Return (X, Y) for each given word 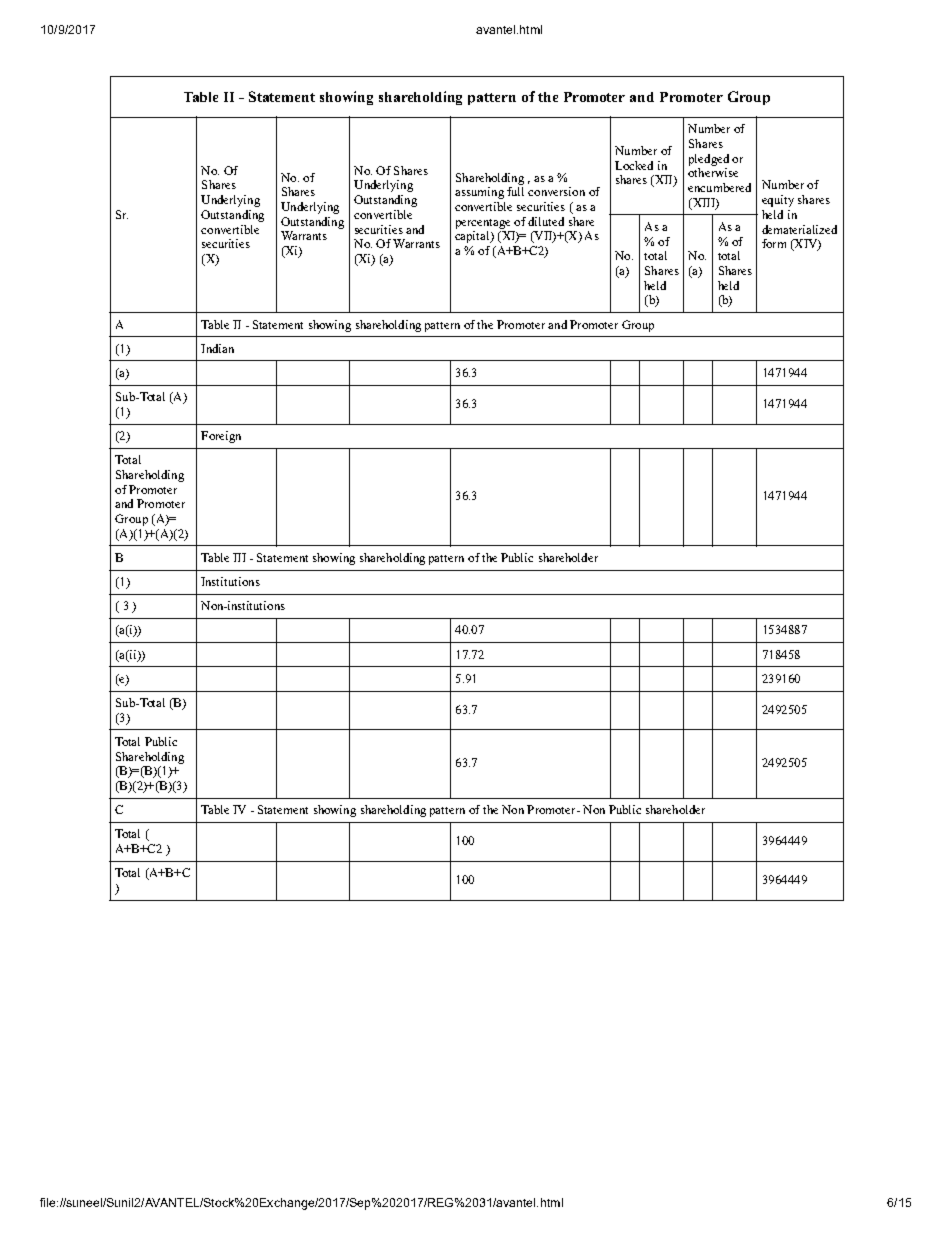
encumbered (719, 187)
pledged (709, 160)
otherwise (713, 172)
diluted (546, 221)
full (515, 191)
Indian (217, 348)
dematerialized (799, 229)
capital (473, 237)
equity (778, 201)
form (774, 243)
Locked (634, 165)
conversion (556, 191)
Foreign (221, 437)
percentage (483, 224)
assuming (479, 193)
